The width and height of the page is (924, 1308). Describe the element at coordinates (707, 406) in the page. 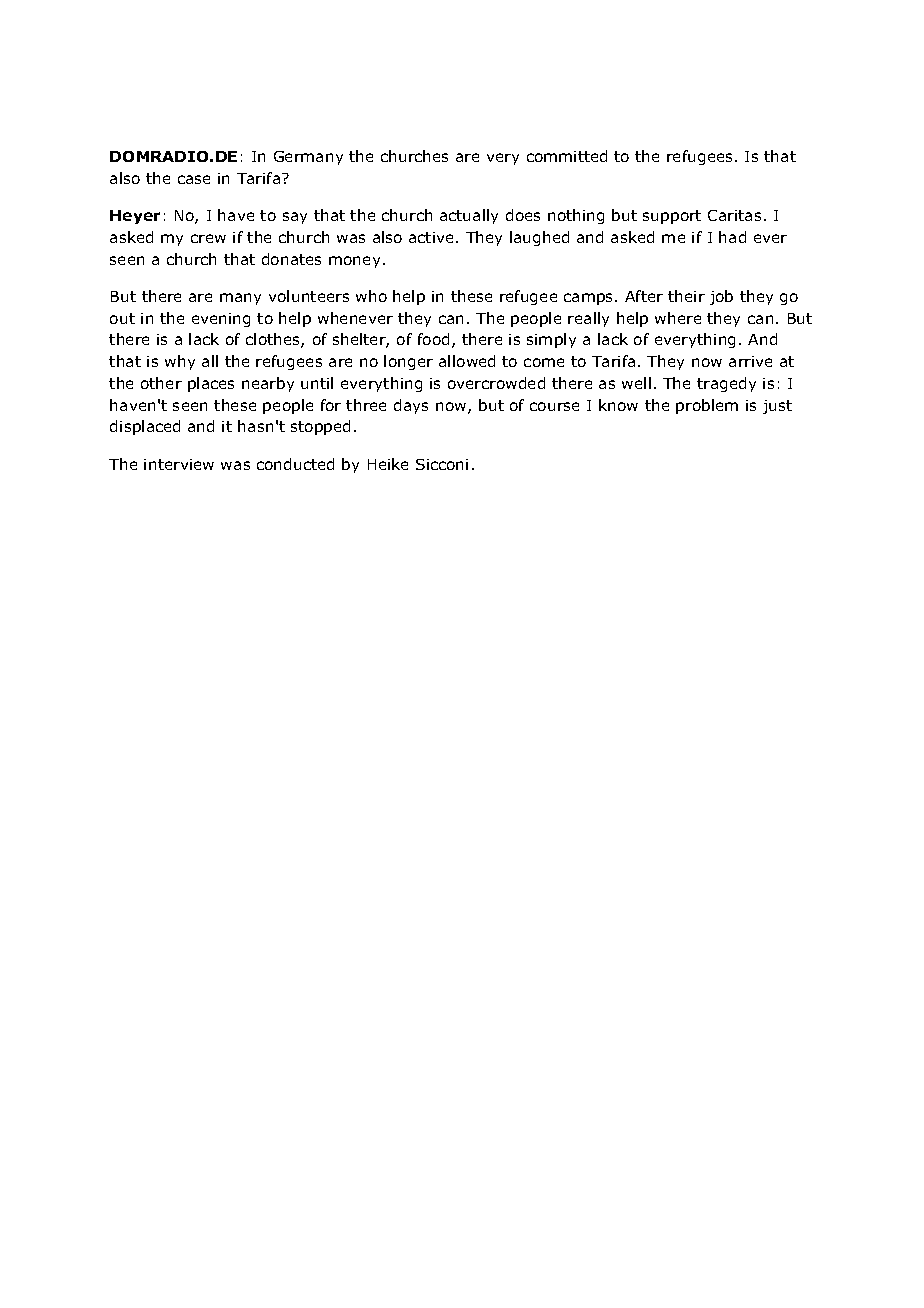

I see `problem` at that location.
